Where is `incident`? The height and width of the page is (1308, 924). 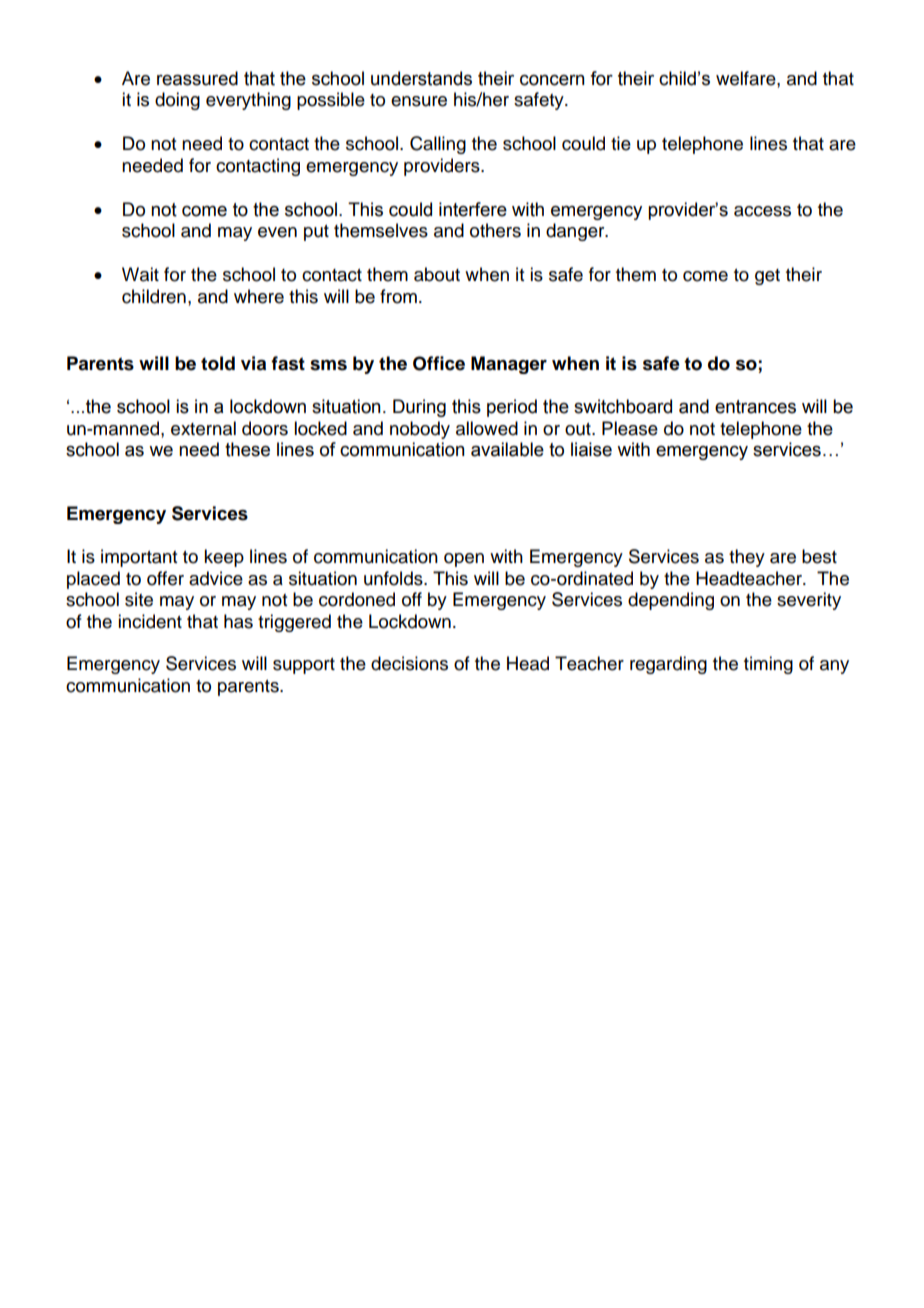 incident is located at coordinates (150, 621).
